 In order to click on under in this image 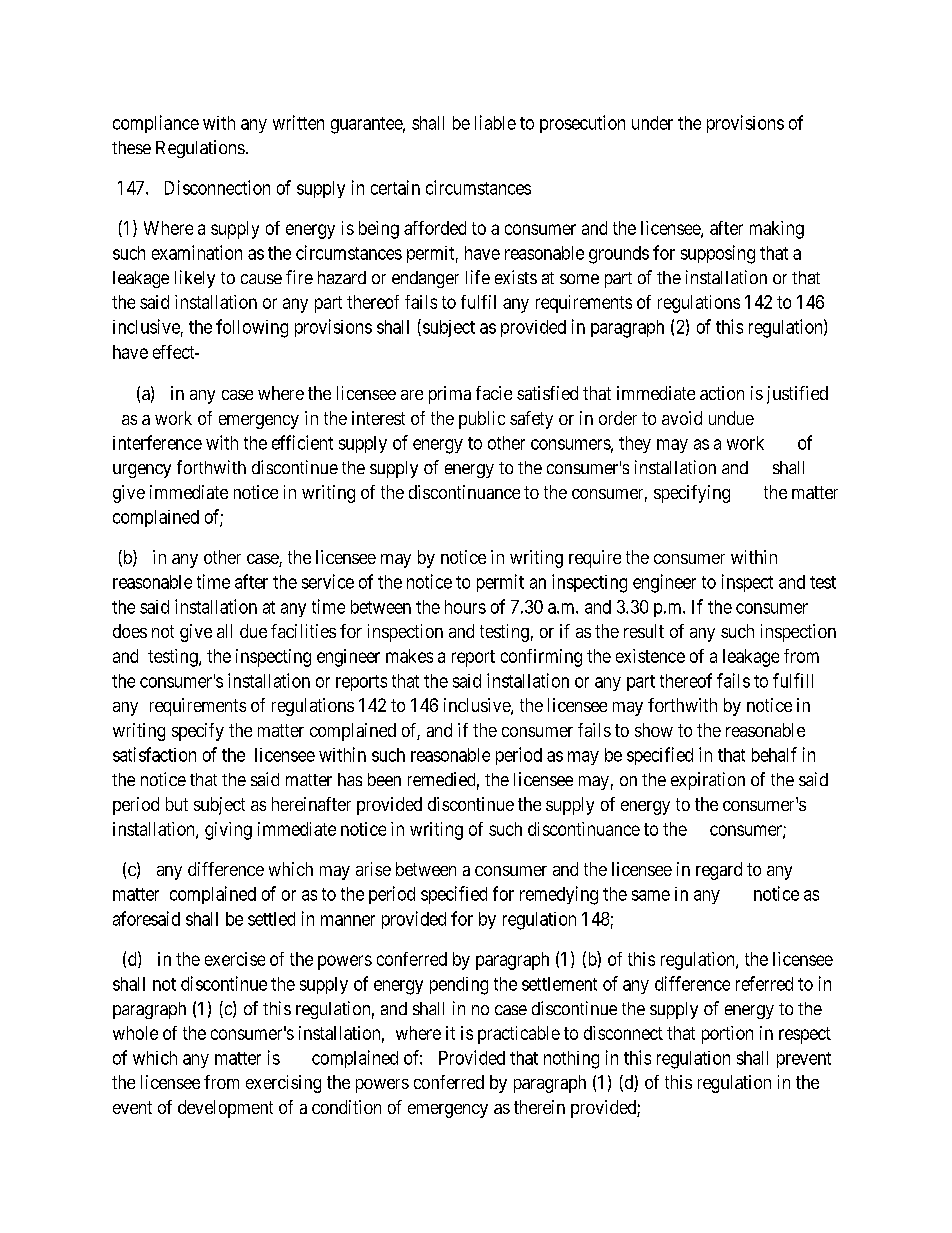, I will do `click(652, 123)`.
